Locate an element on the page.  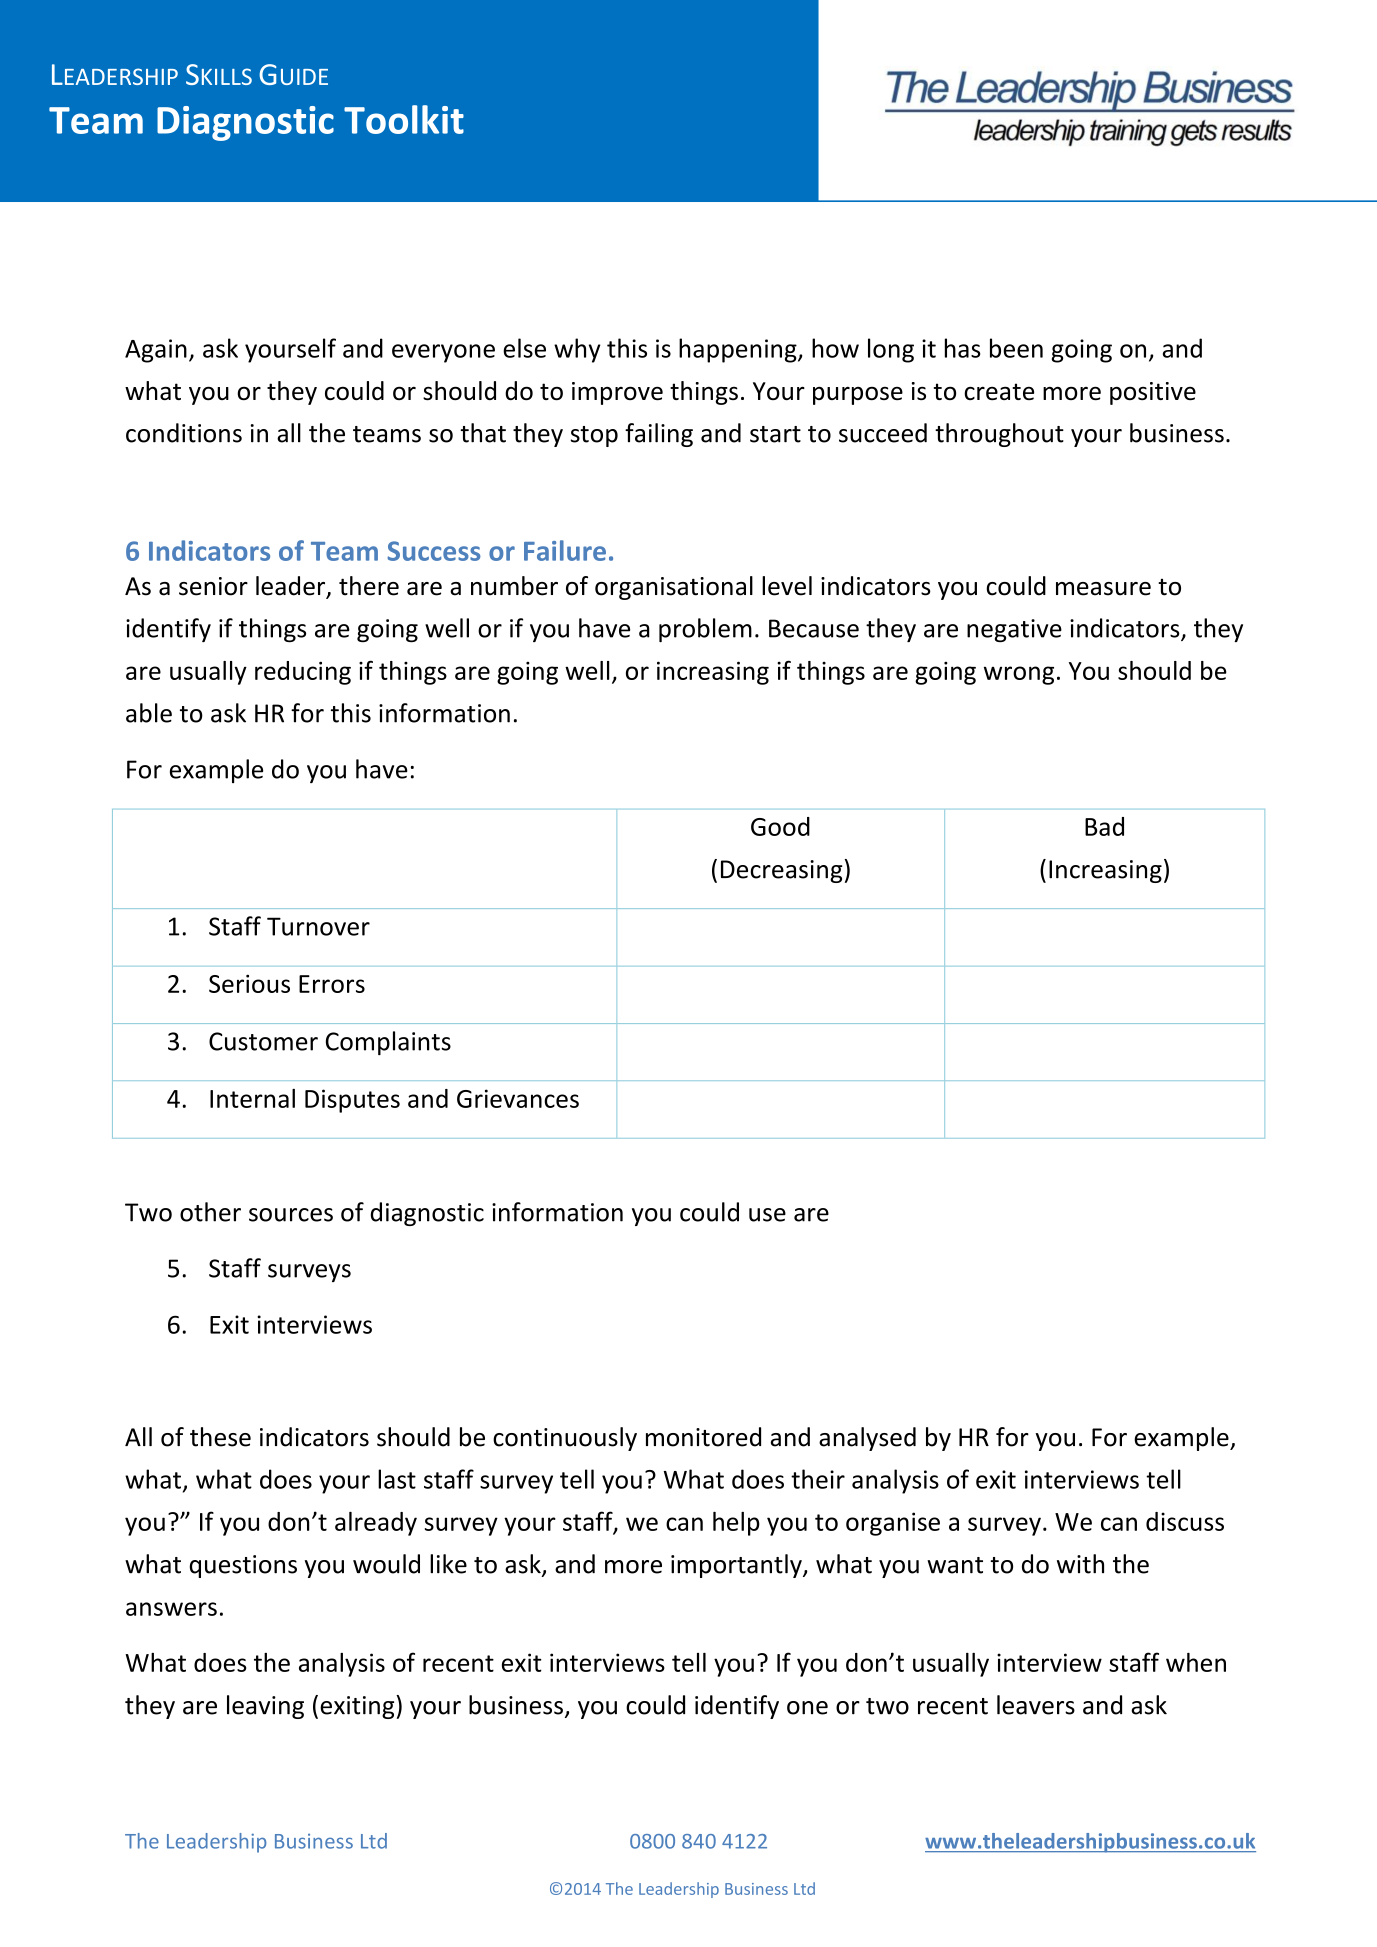
Turnover is located at coordinates (318, 926).
